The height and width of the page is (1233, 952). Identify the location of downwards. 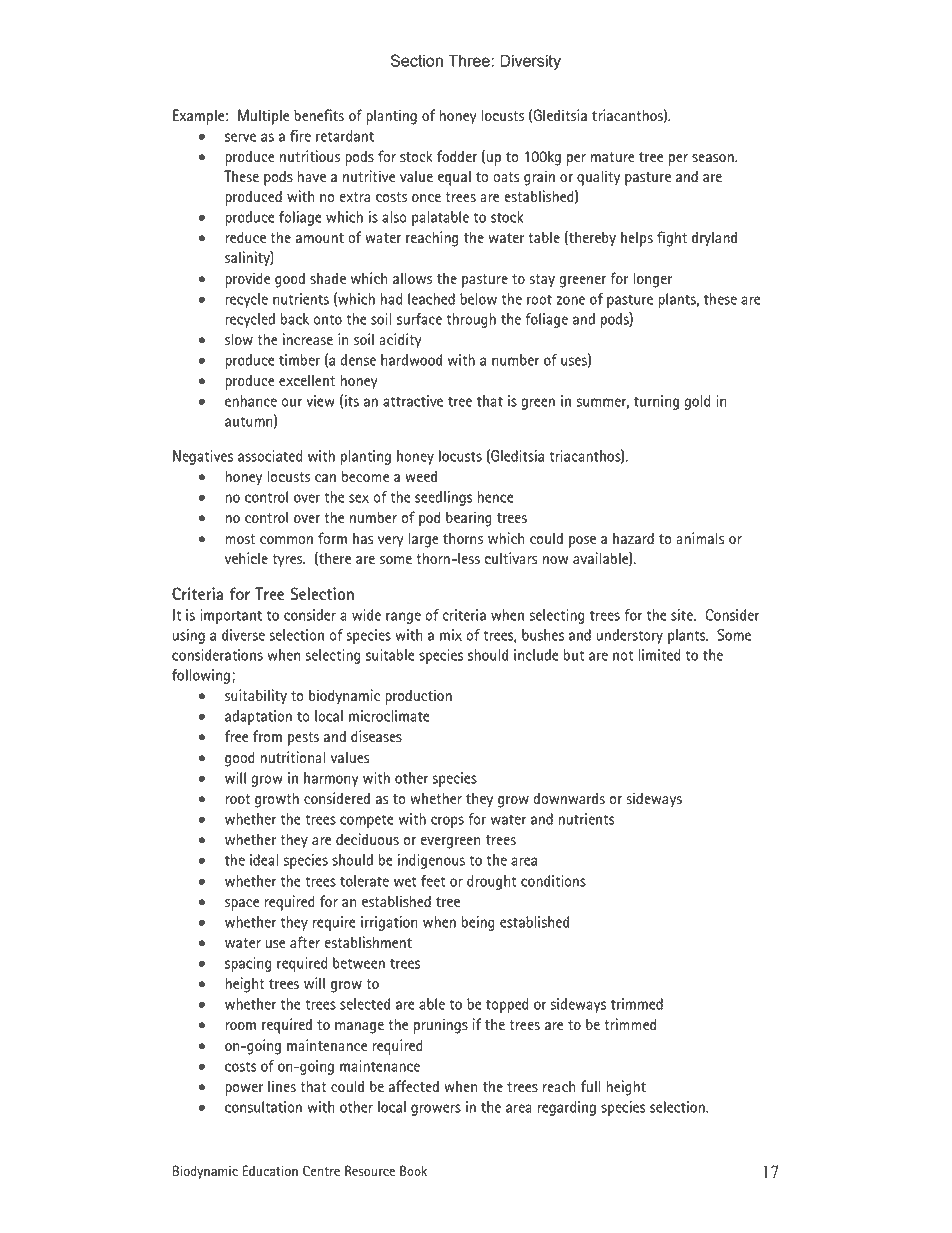
(569, 798).
